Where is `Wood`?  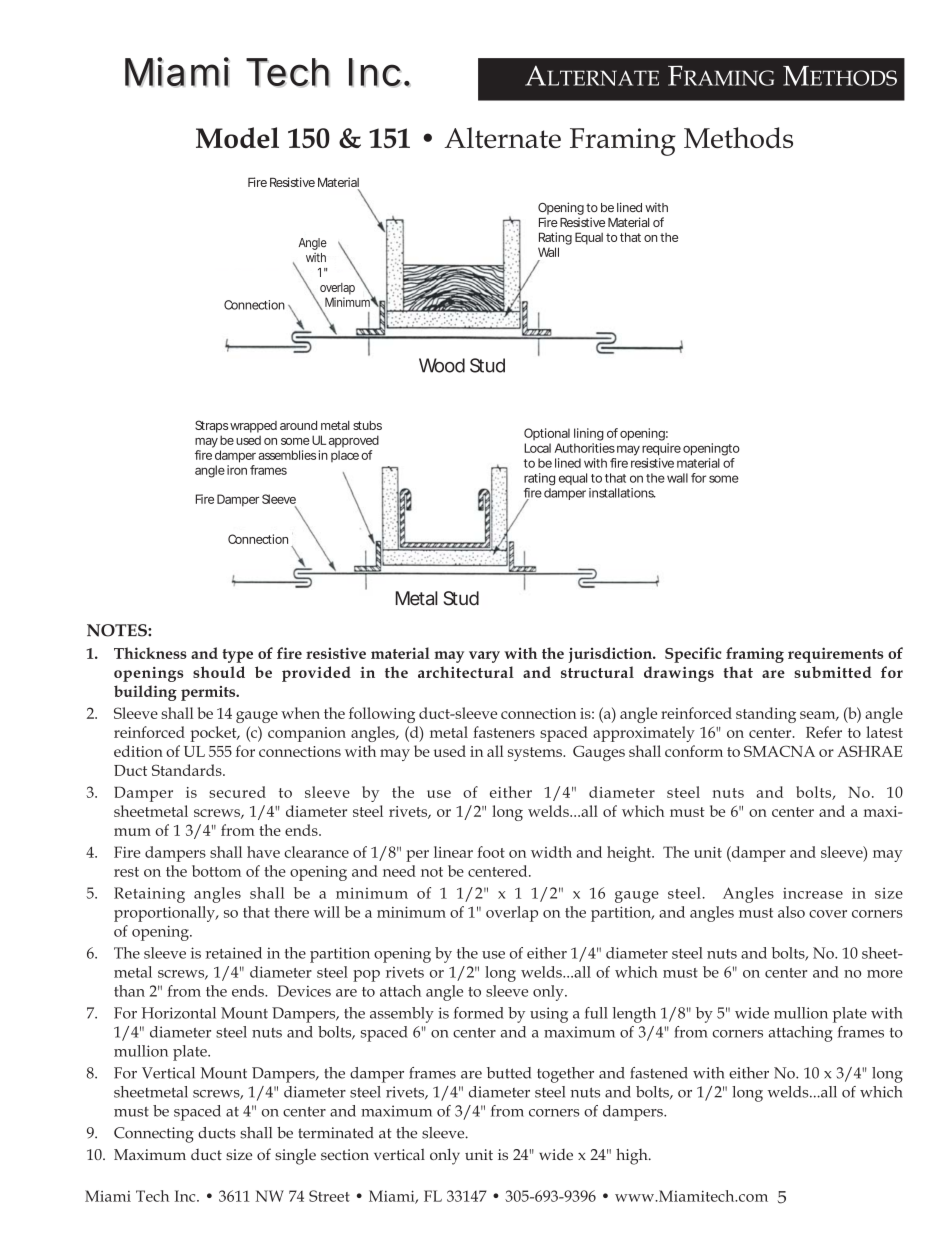 Wood is located at coordinates (442, 365).
